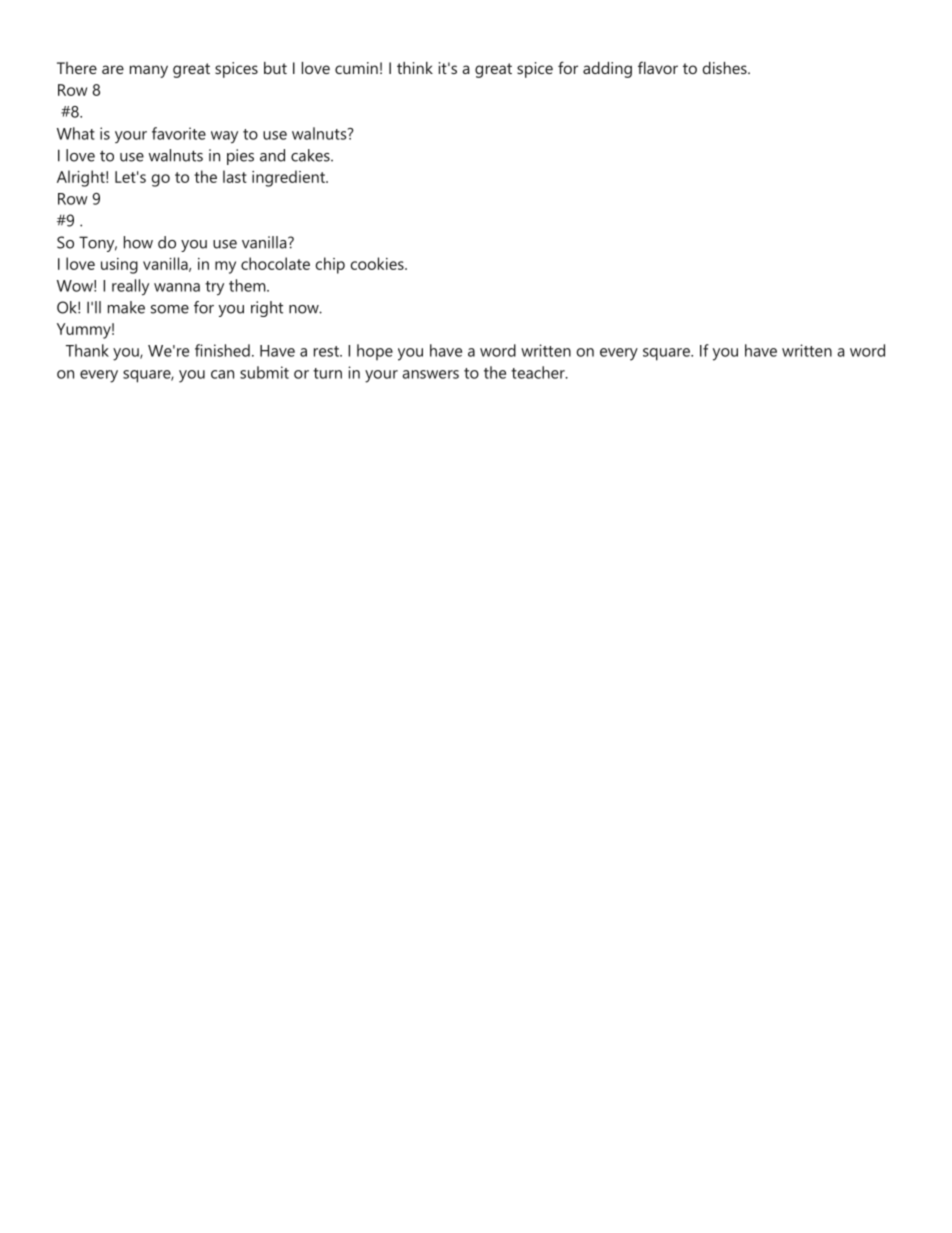 This image has width=952, height=1233. I want to click on flavor, so click(658, 67).
